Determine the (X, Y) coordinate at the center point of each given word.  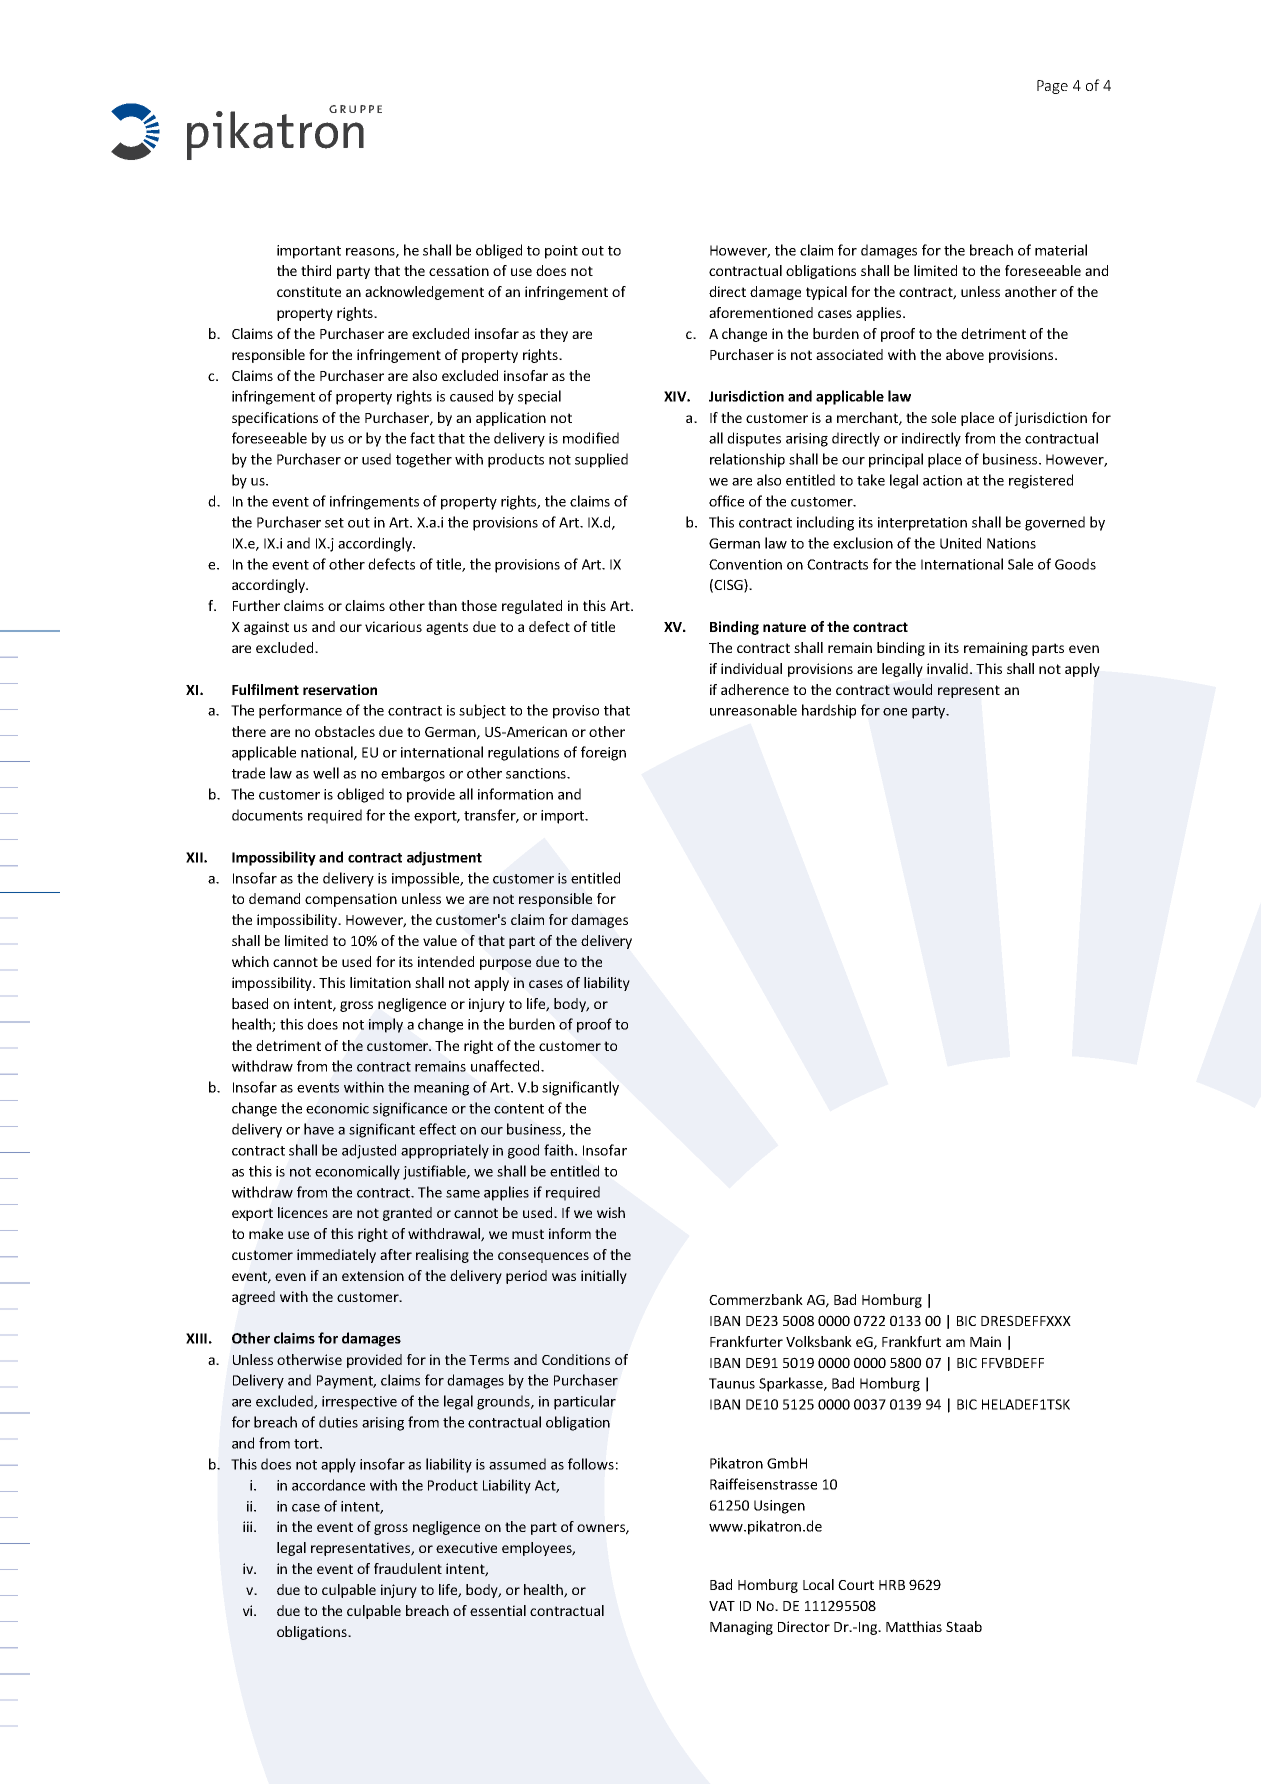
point (561, 252)
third (316, 270)
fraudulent (408, 1568)
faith (558, 1150)
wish (611, 1212)
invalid (947, 668)
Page (1052, 87)
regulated (532, 607)
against (266, 628)
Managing (741, 1628)
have (319, 1129)
